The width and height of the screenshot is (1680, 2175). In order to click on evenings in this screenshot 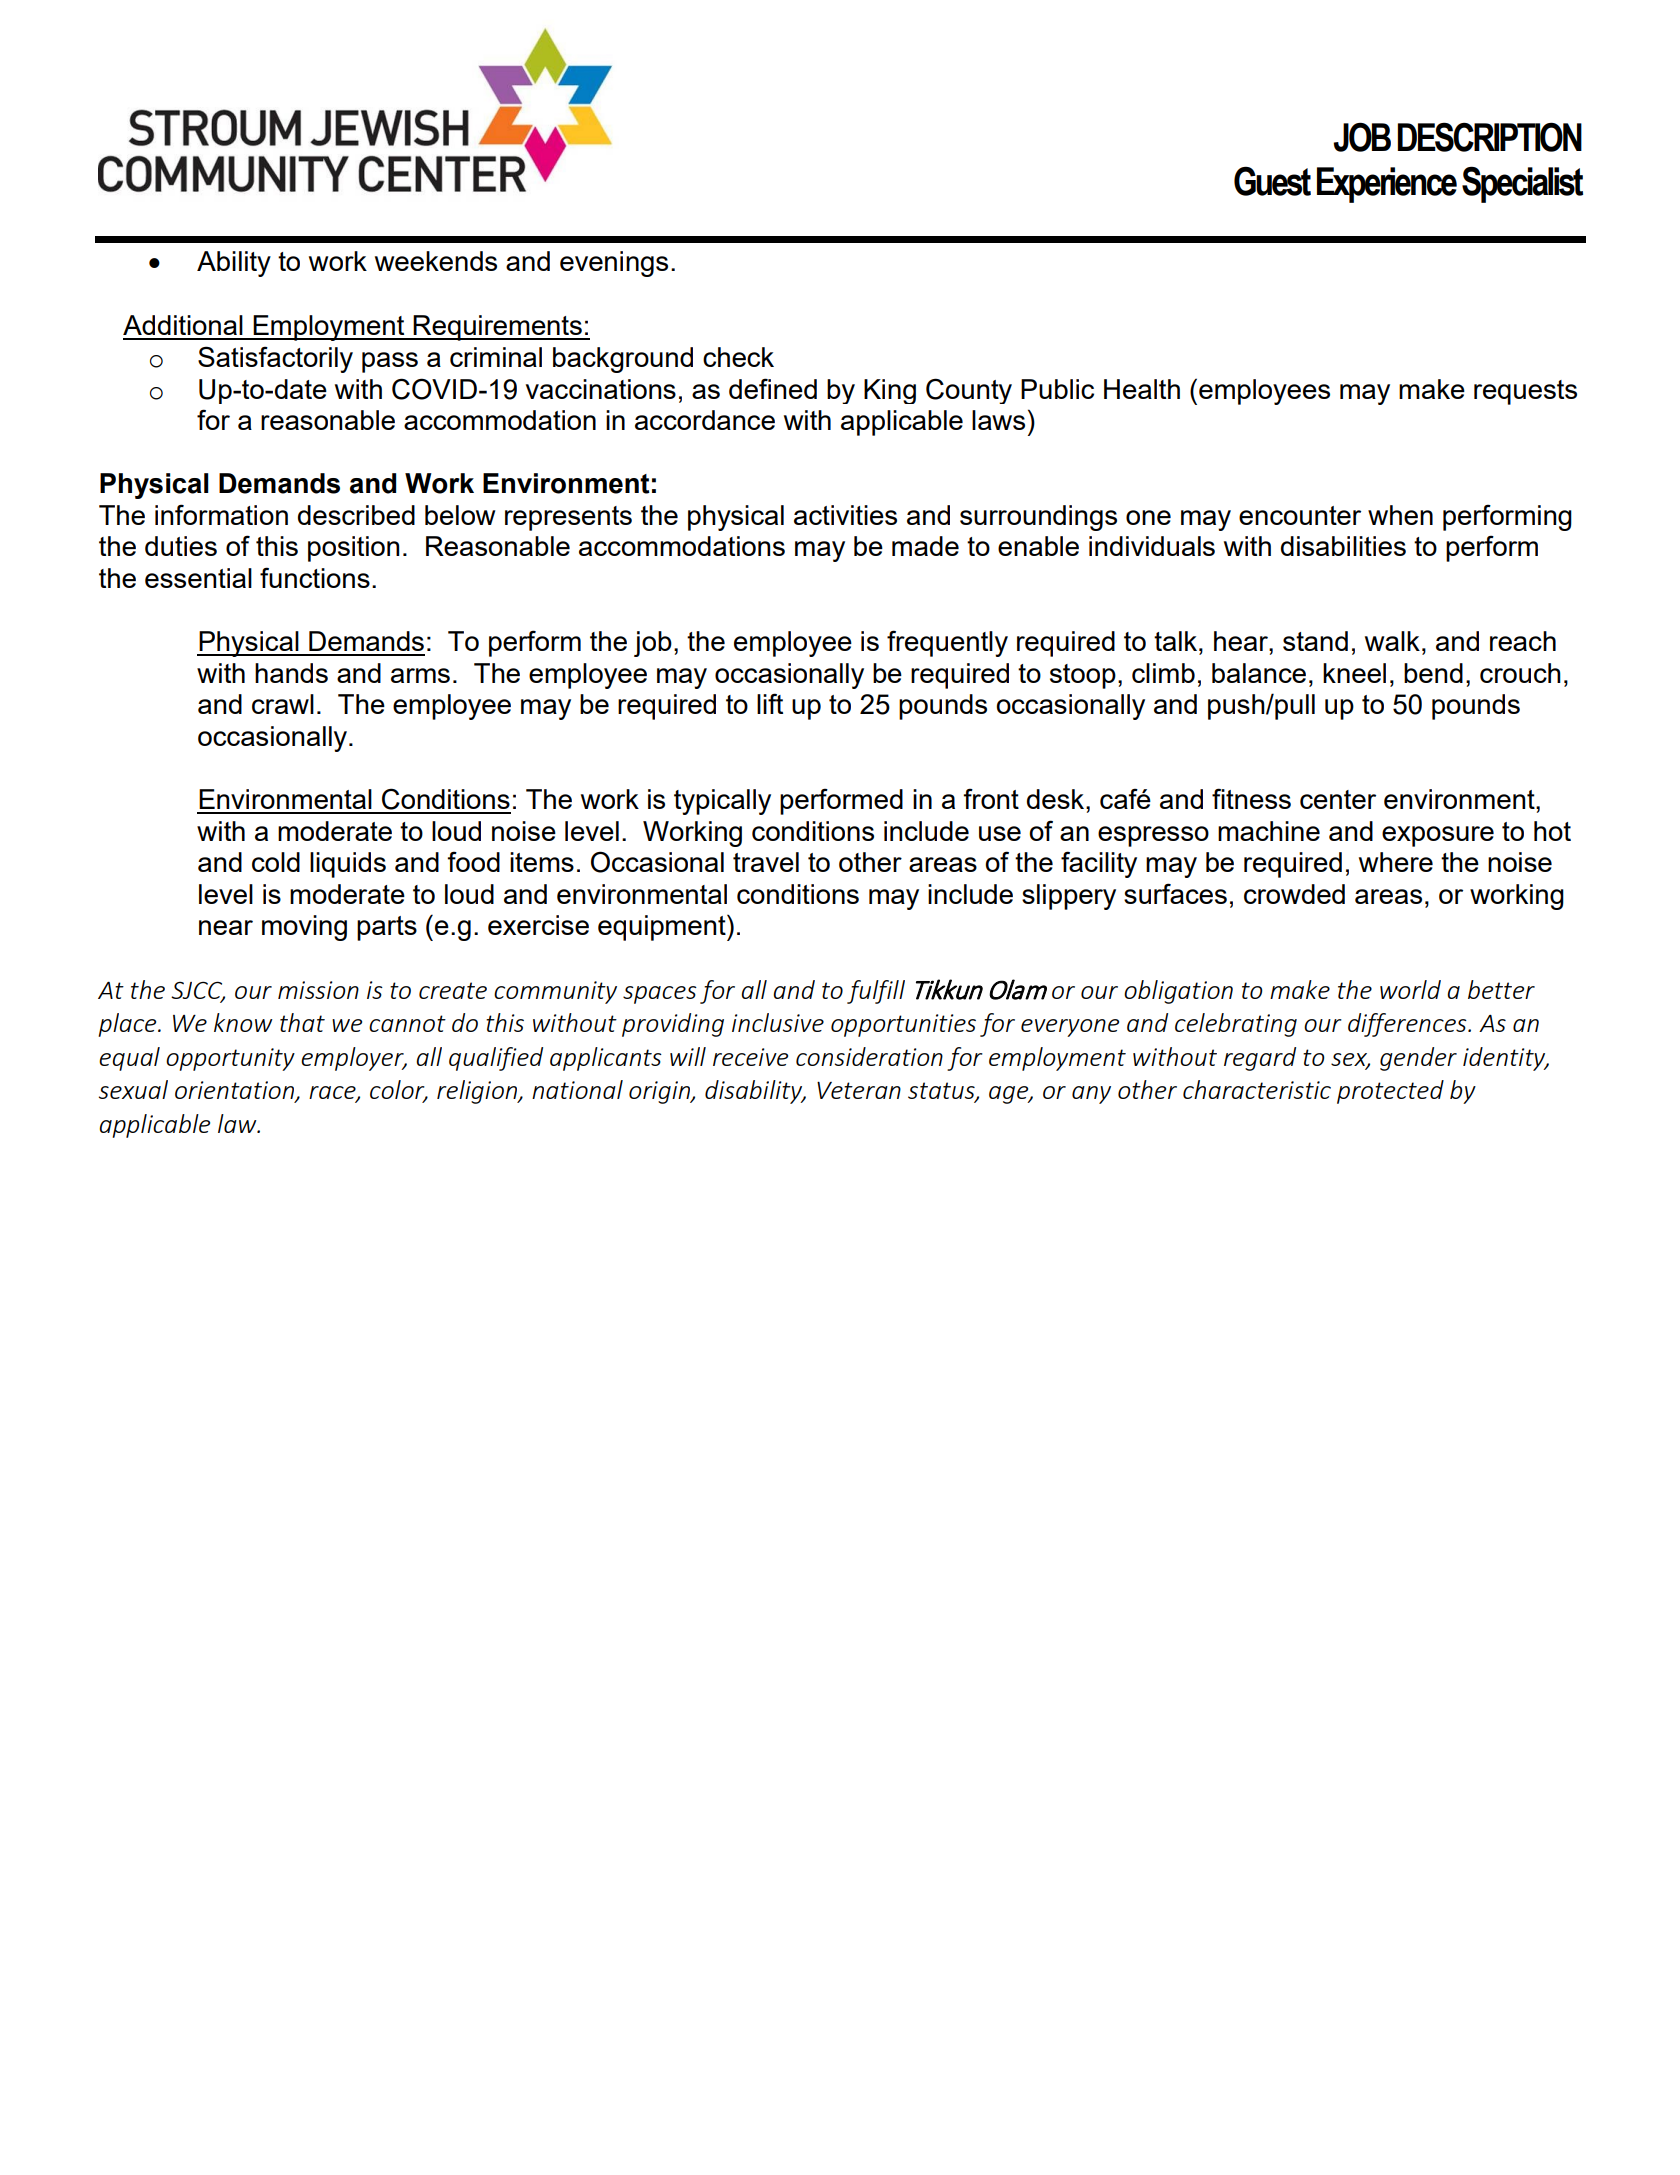, I will do `click(614, 264)`.
